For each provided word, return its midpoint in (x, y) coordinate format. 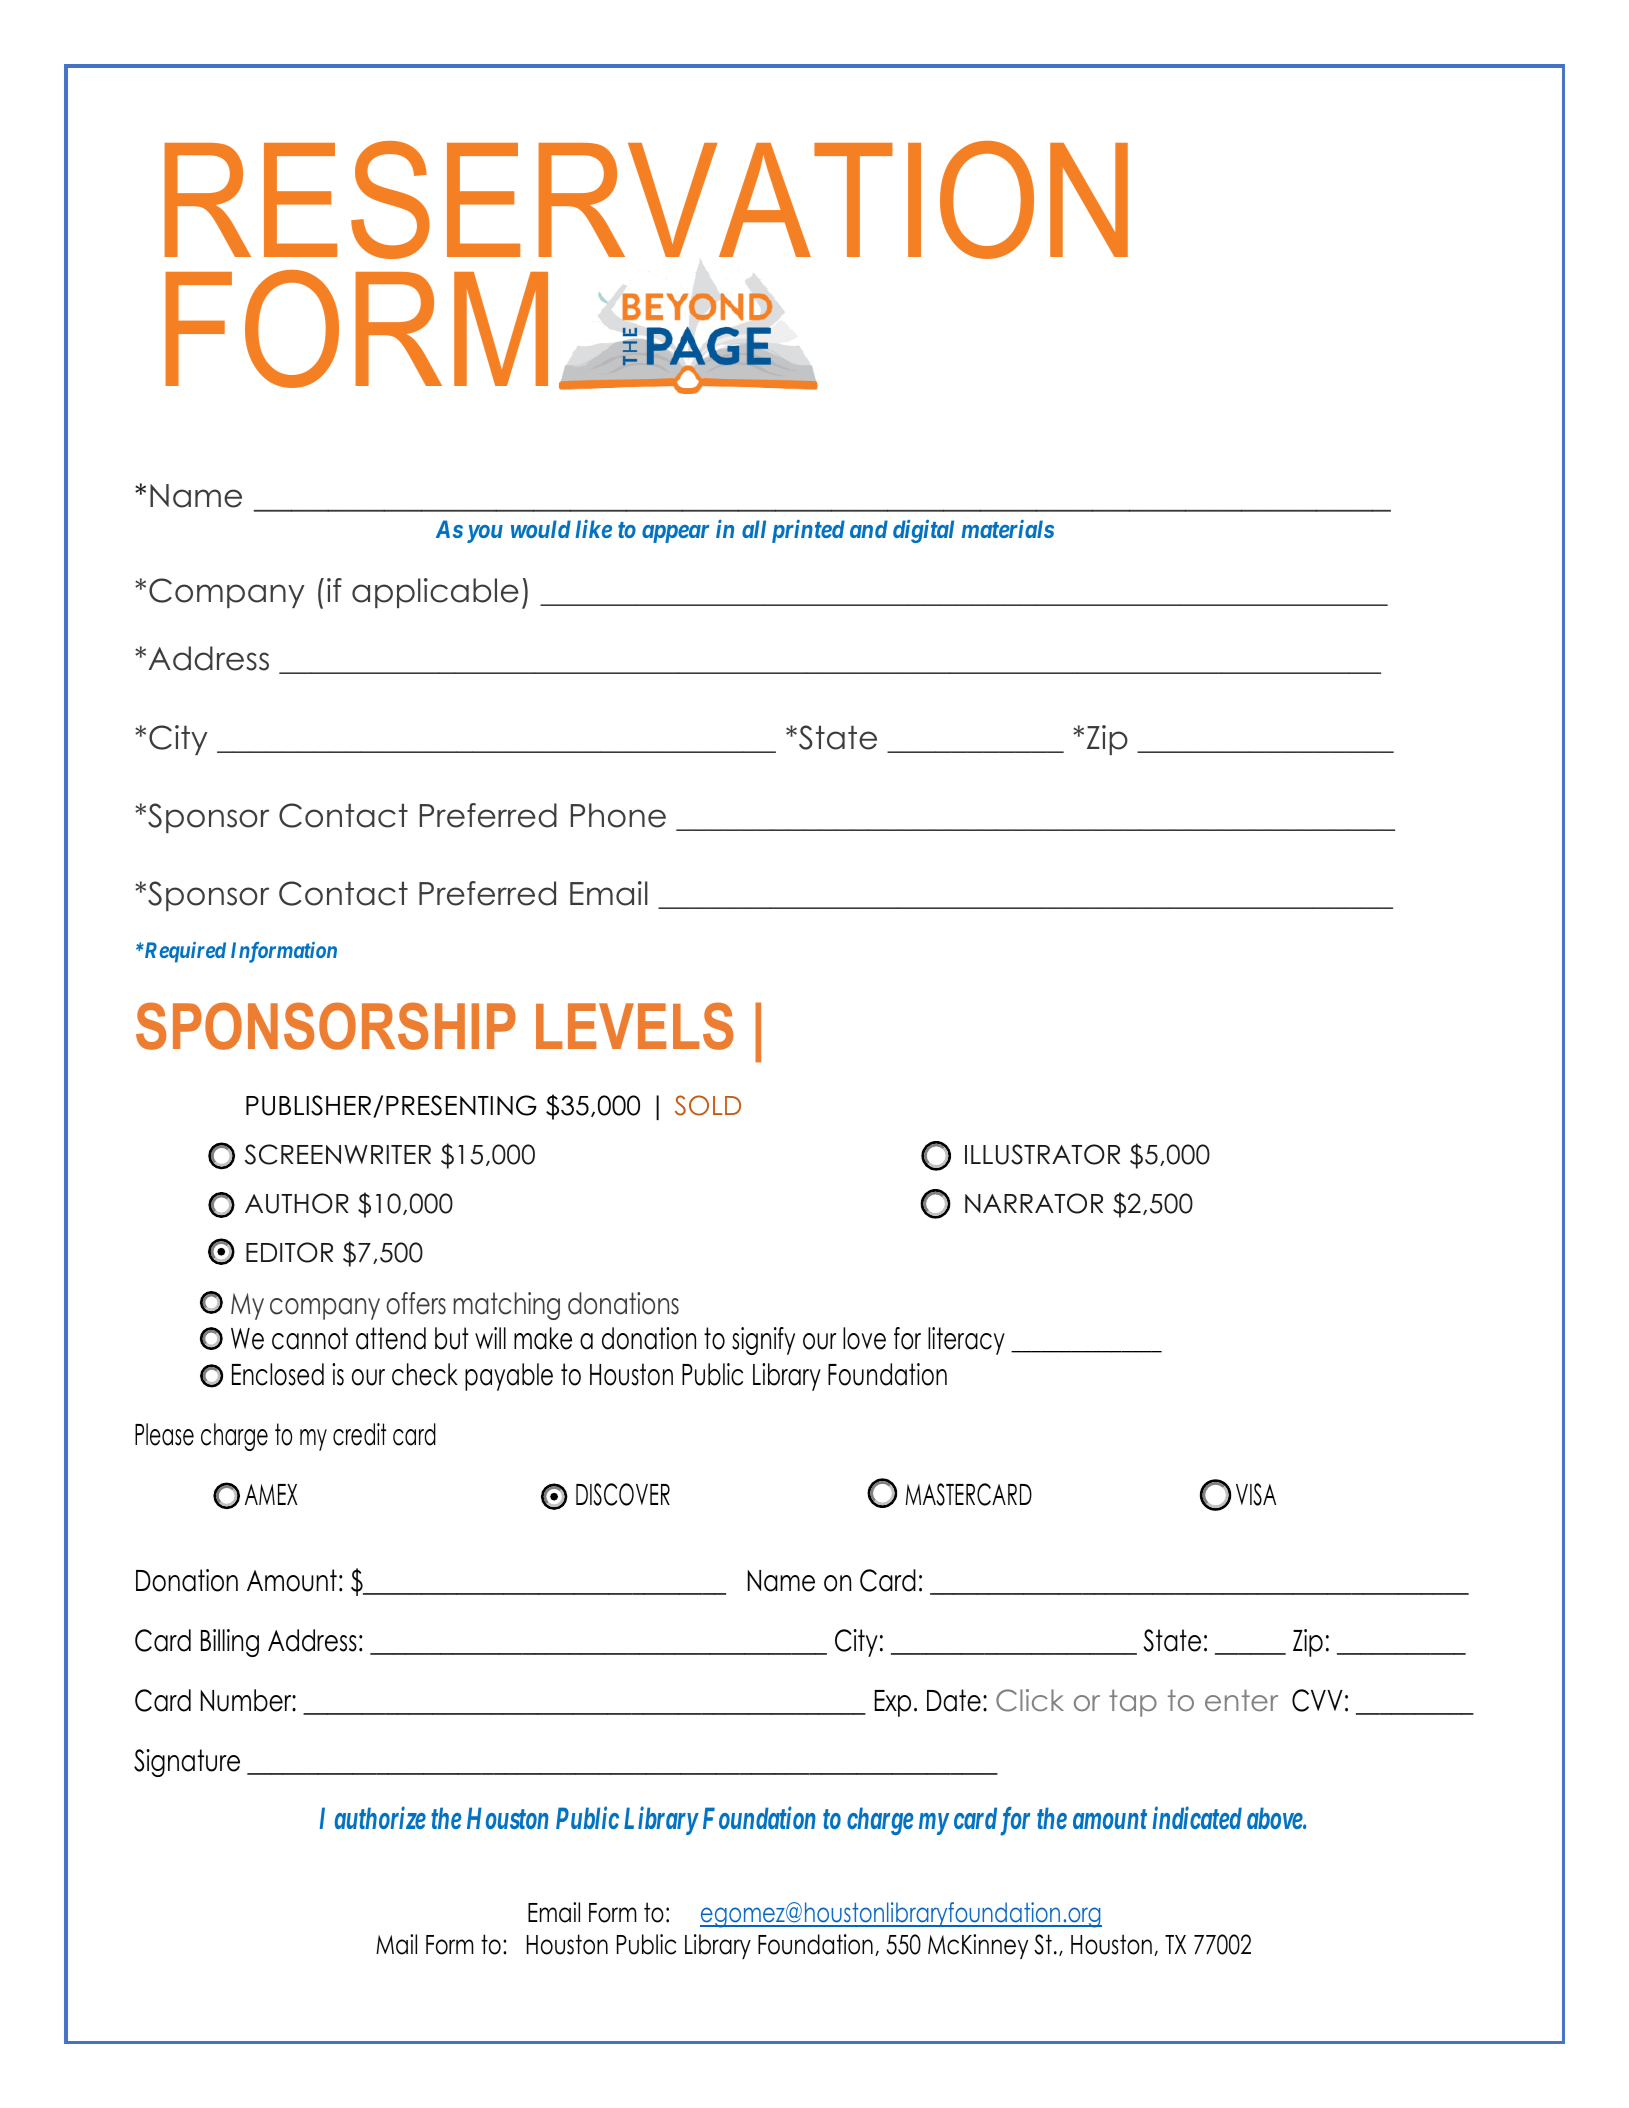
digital (923, 531)
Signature (187, 1763)
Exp (893, 1703)
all (754, 529)
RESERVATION (646, 200)
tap (1133, 1703)
